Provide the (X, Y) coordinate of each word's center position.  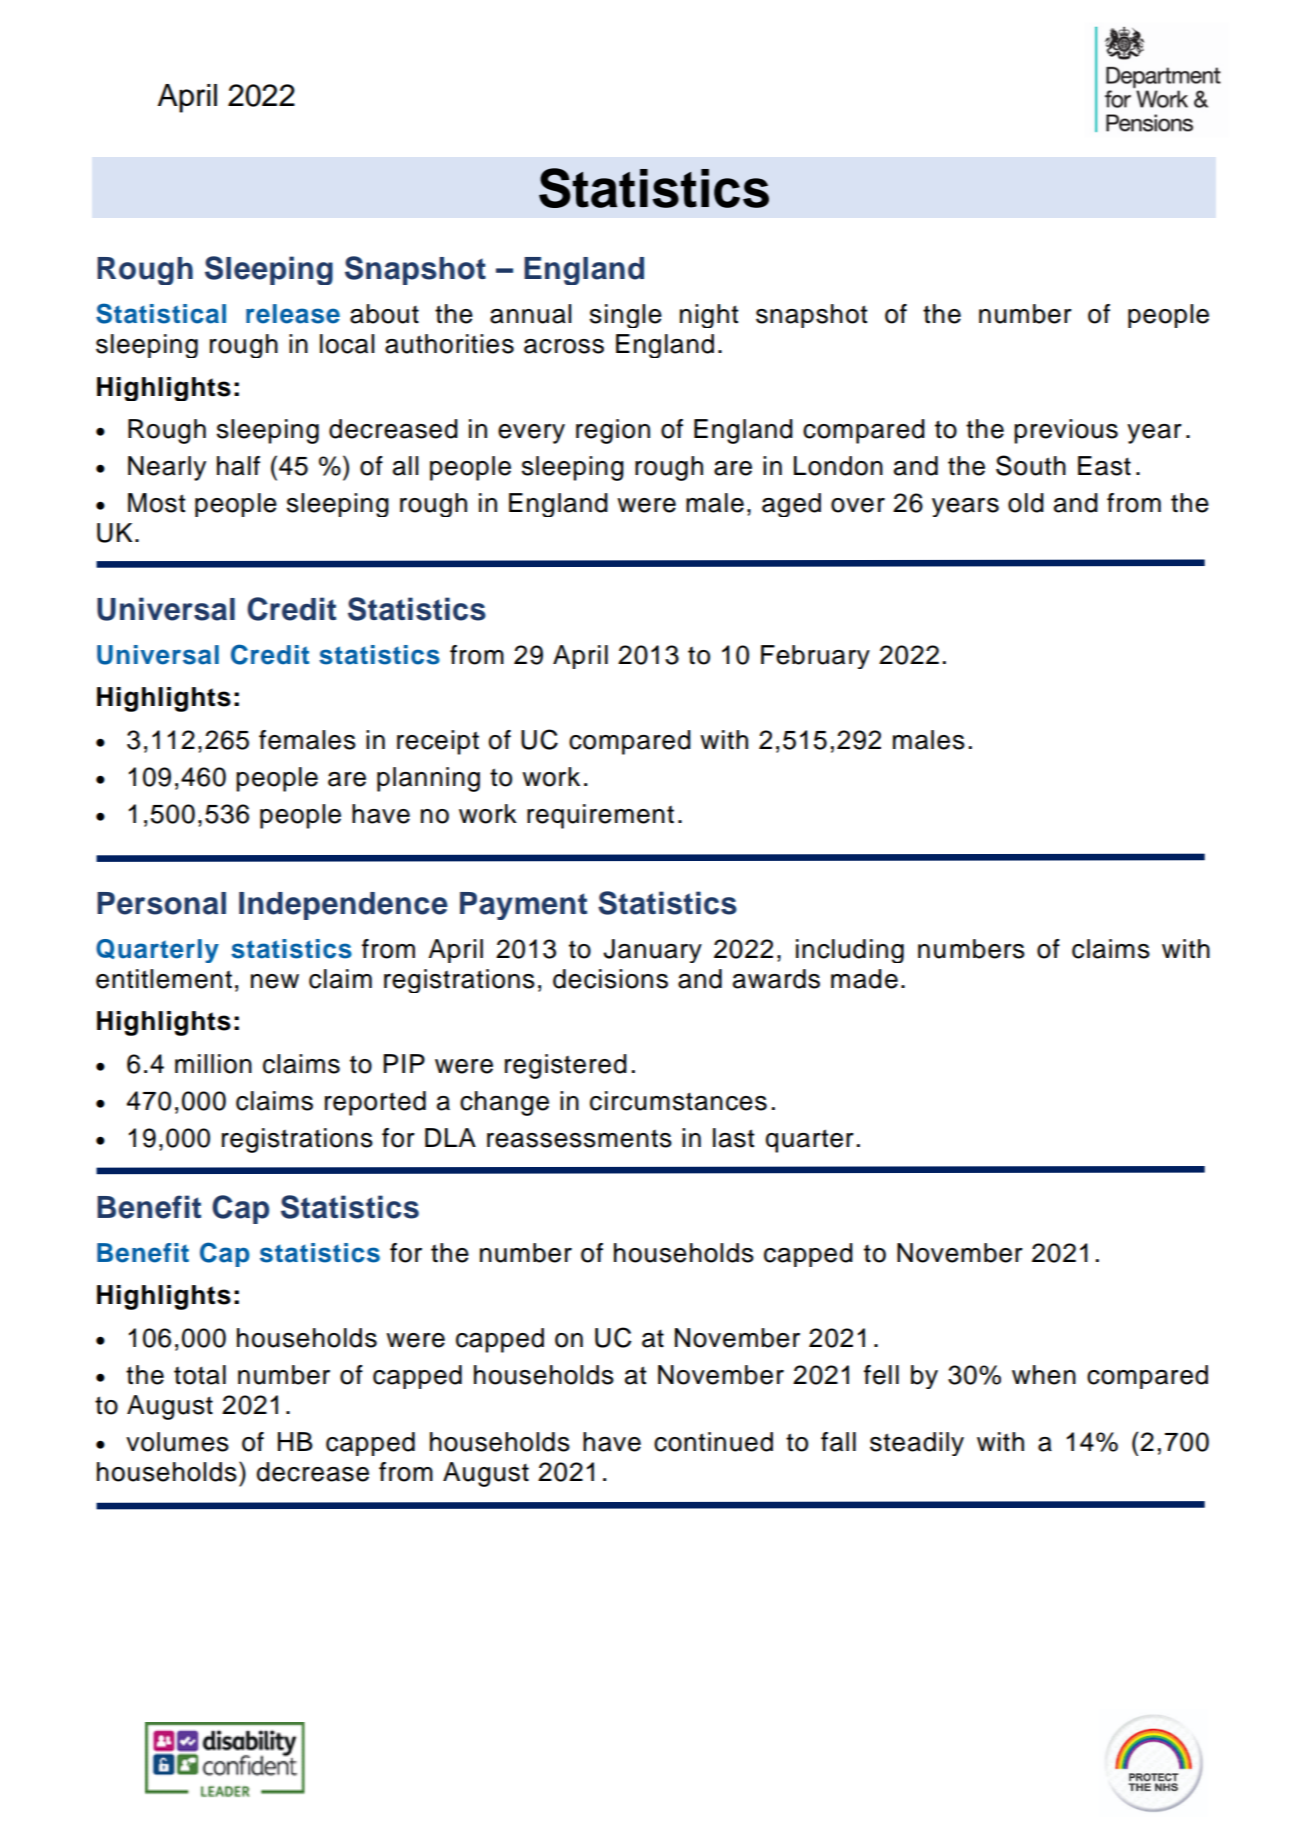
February (815, 657)
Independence (343, 906)
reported (375, 1103)
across (564, 346)
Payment (523, 906)
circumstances (678, 1101)
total (200, 1375)
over (858, 505)
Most (157, 503)
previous (1066, 431)
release (293, 314)
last (734, 1138)
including (850, 951)
